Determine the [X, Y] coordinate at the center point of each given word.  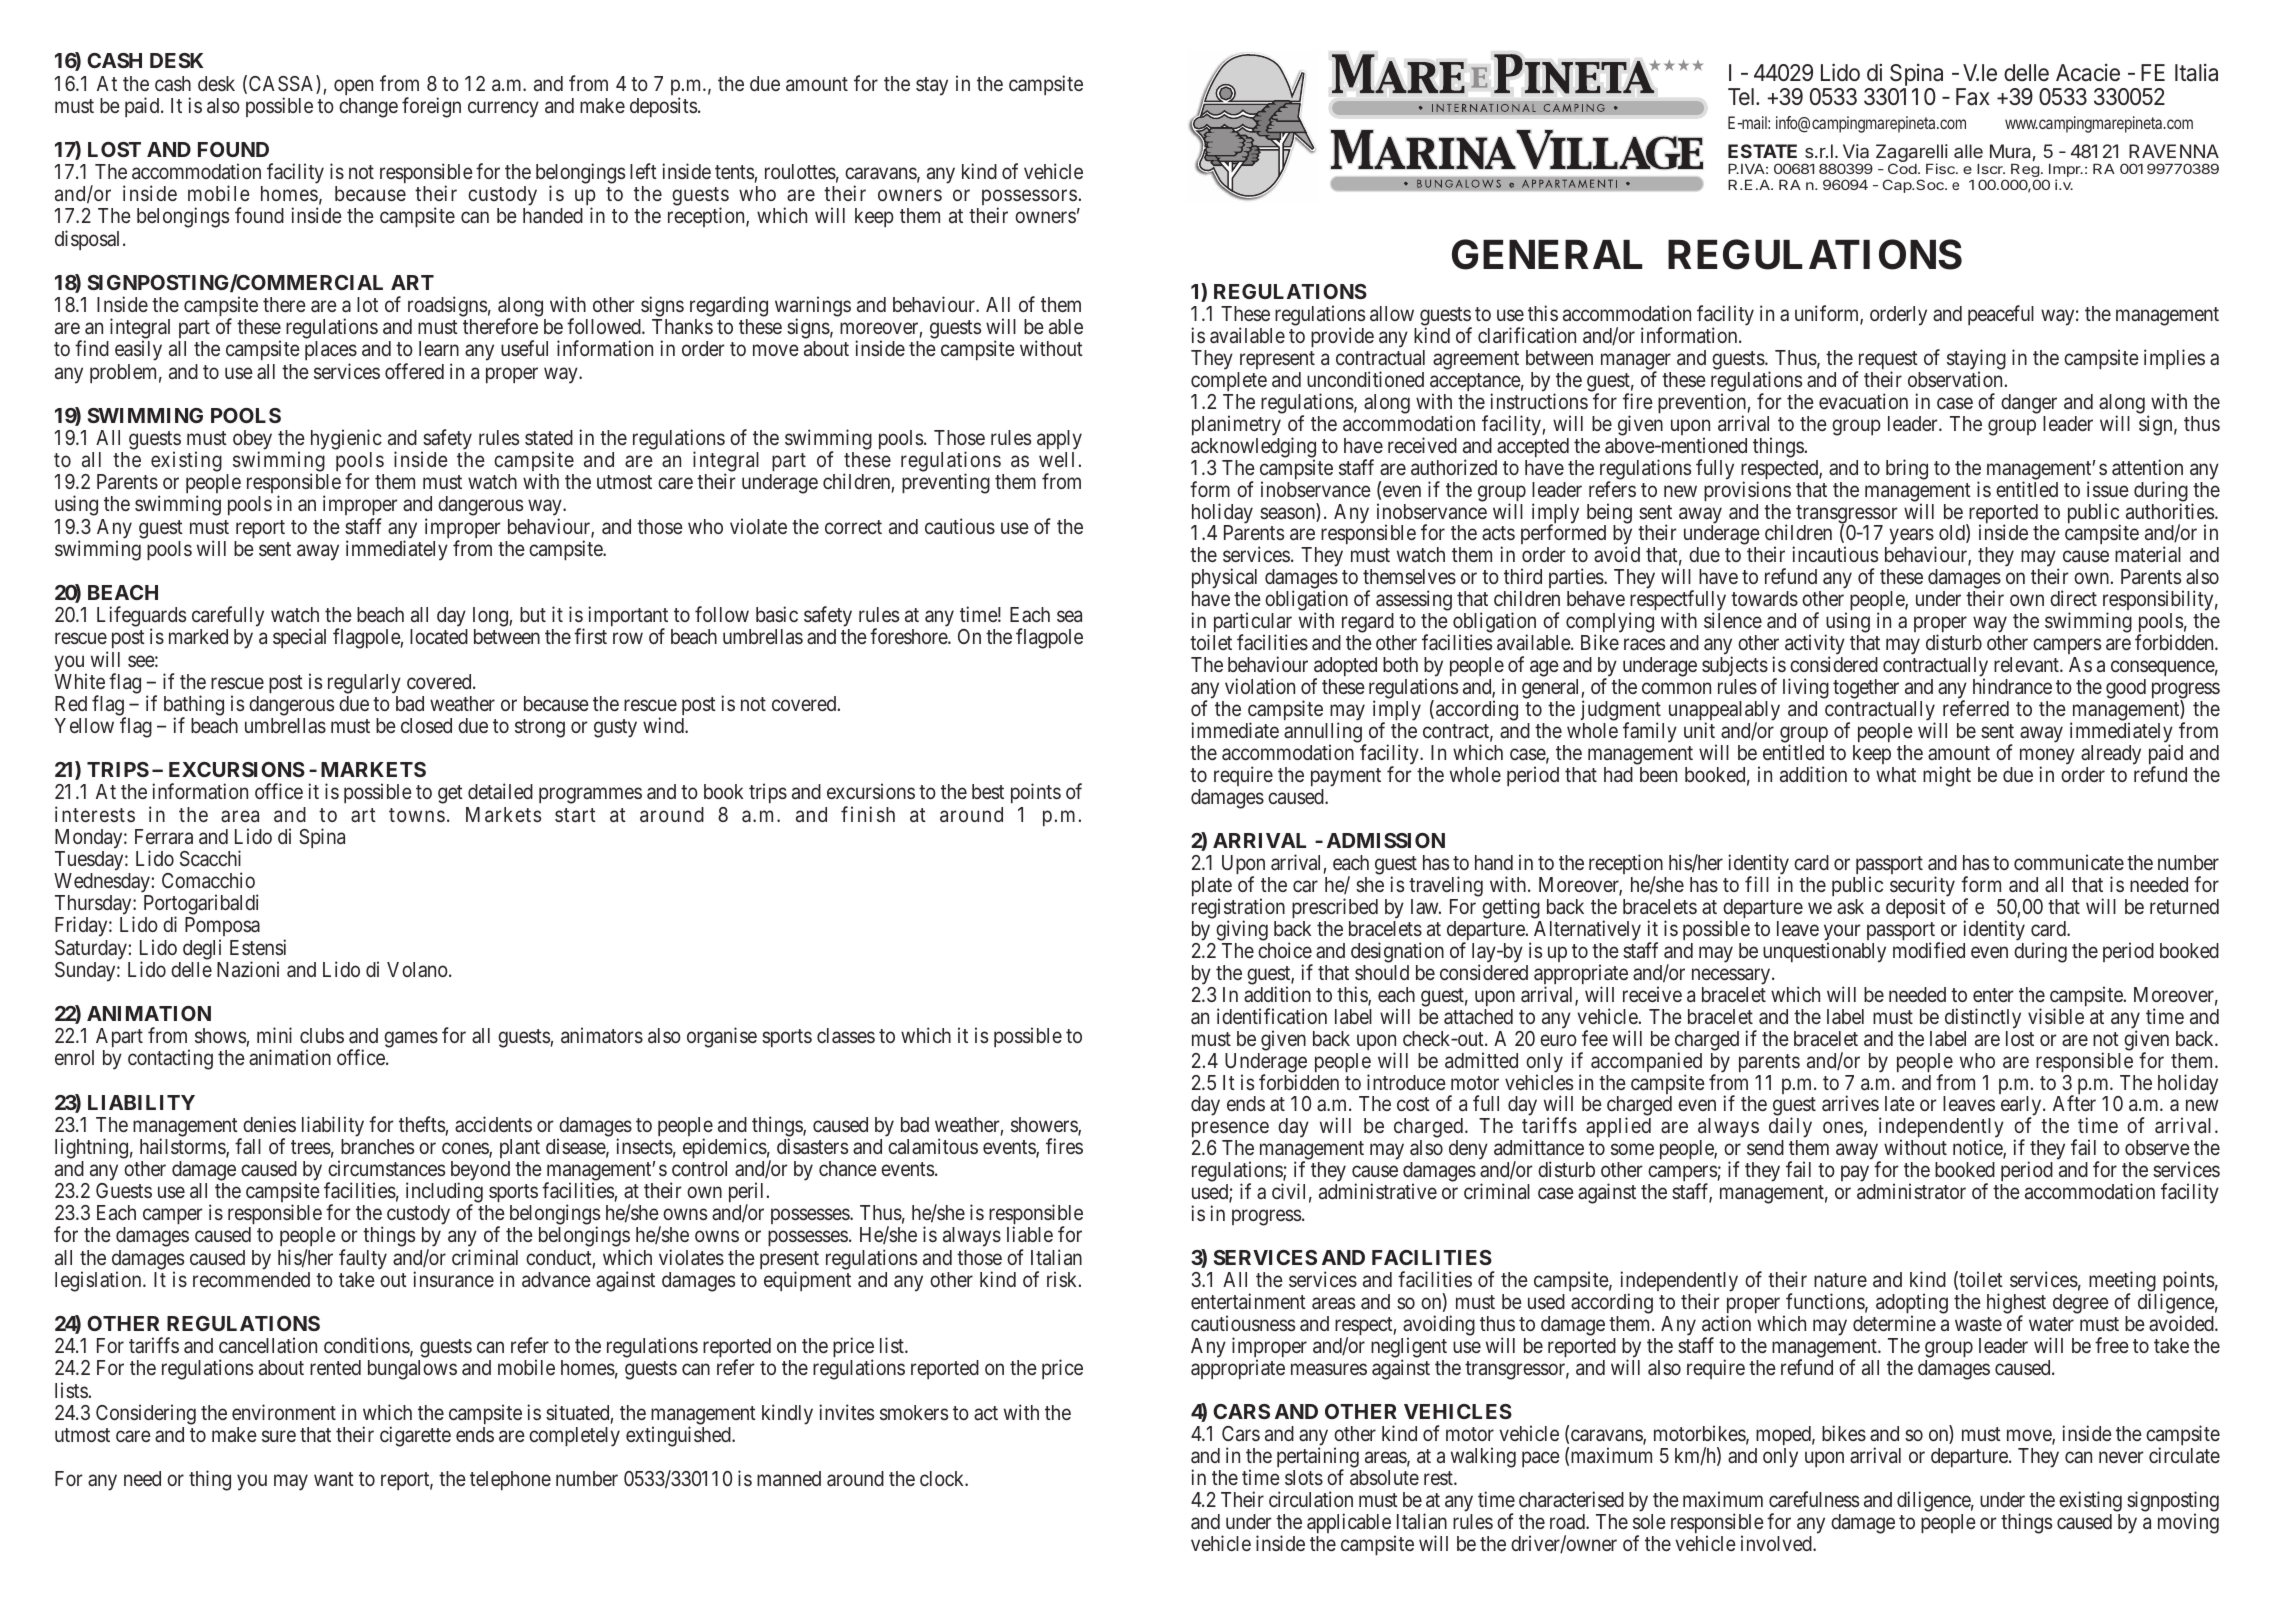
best [988, 791]
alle [1968, 151]
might [1947, 776]
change [368, 108]
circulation [1311, 1499]
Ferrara [164, 836]
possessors [1030, 199]
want [334, 1479]
